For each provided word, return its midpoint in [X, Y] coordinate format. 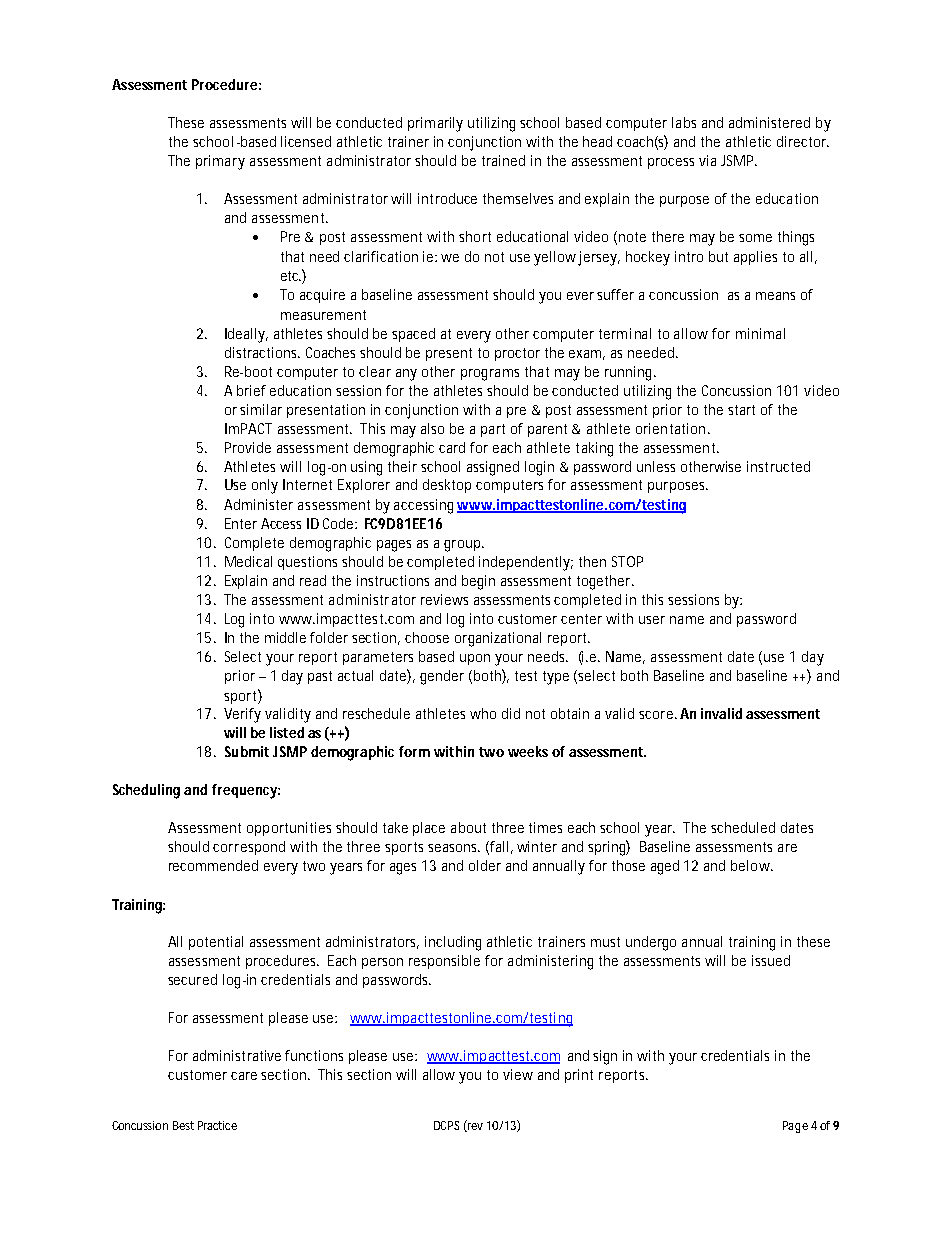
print [579, 1076]
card [452, 447]
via [707, 160]
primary [220, 162]
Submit [247, 751]
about [468, 827]
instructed [778, 466]
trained [503, 160]
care [244, 1076]
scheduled [743, 827]
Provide [248, 447]
